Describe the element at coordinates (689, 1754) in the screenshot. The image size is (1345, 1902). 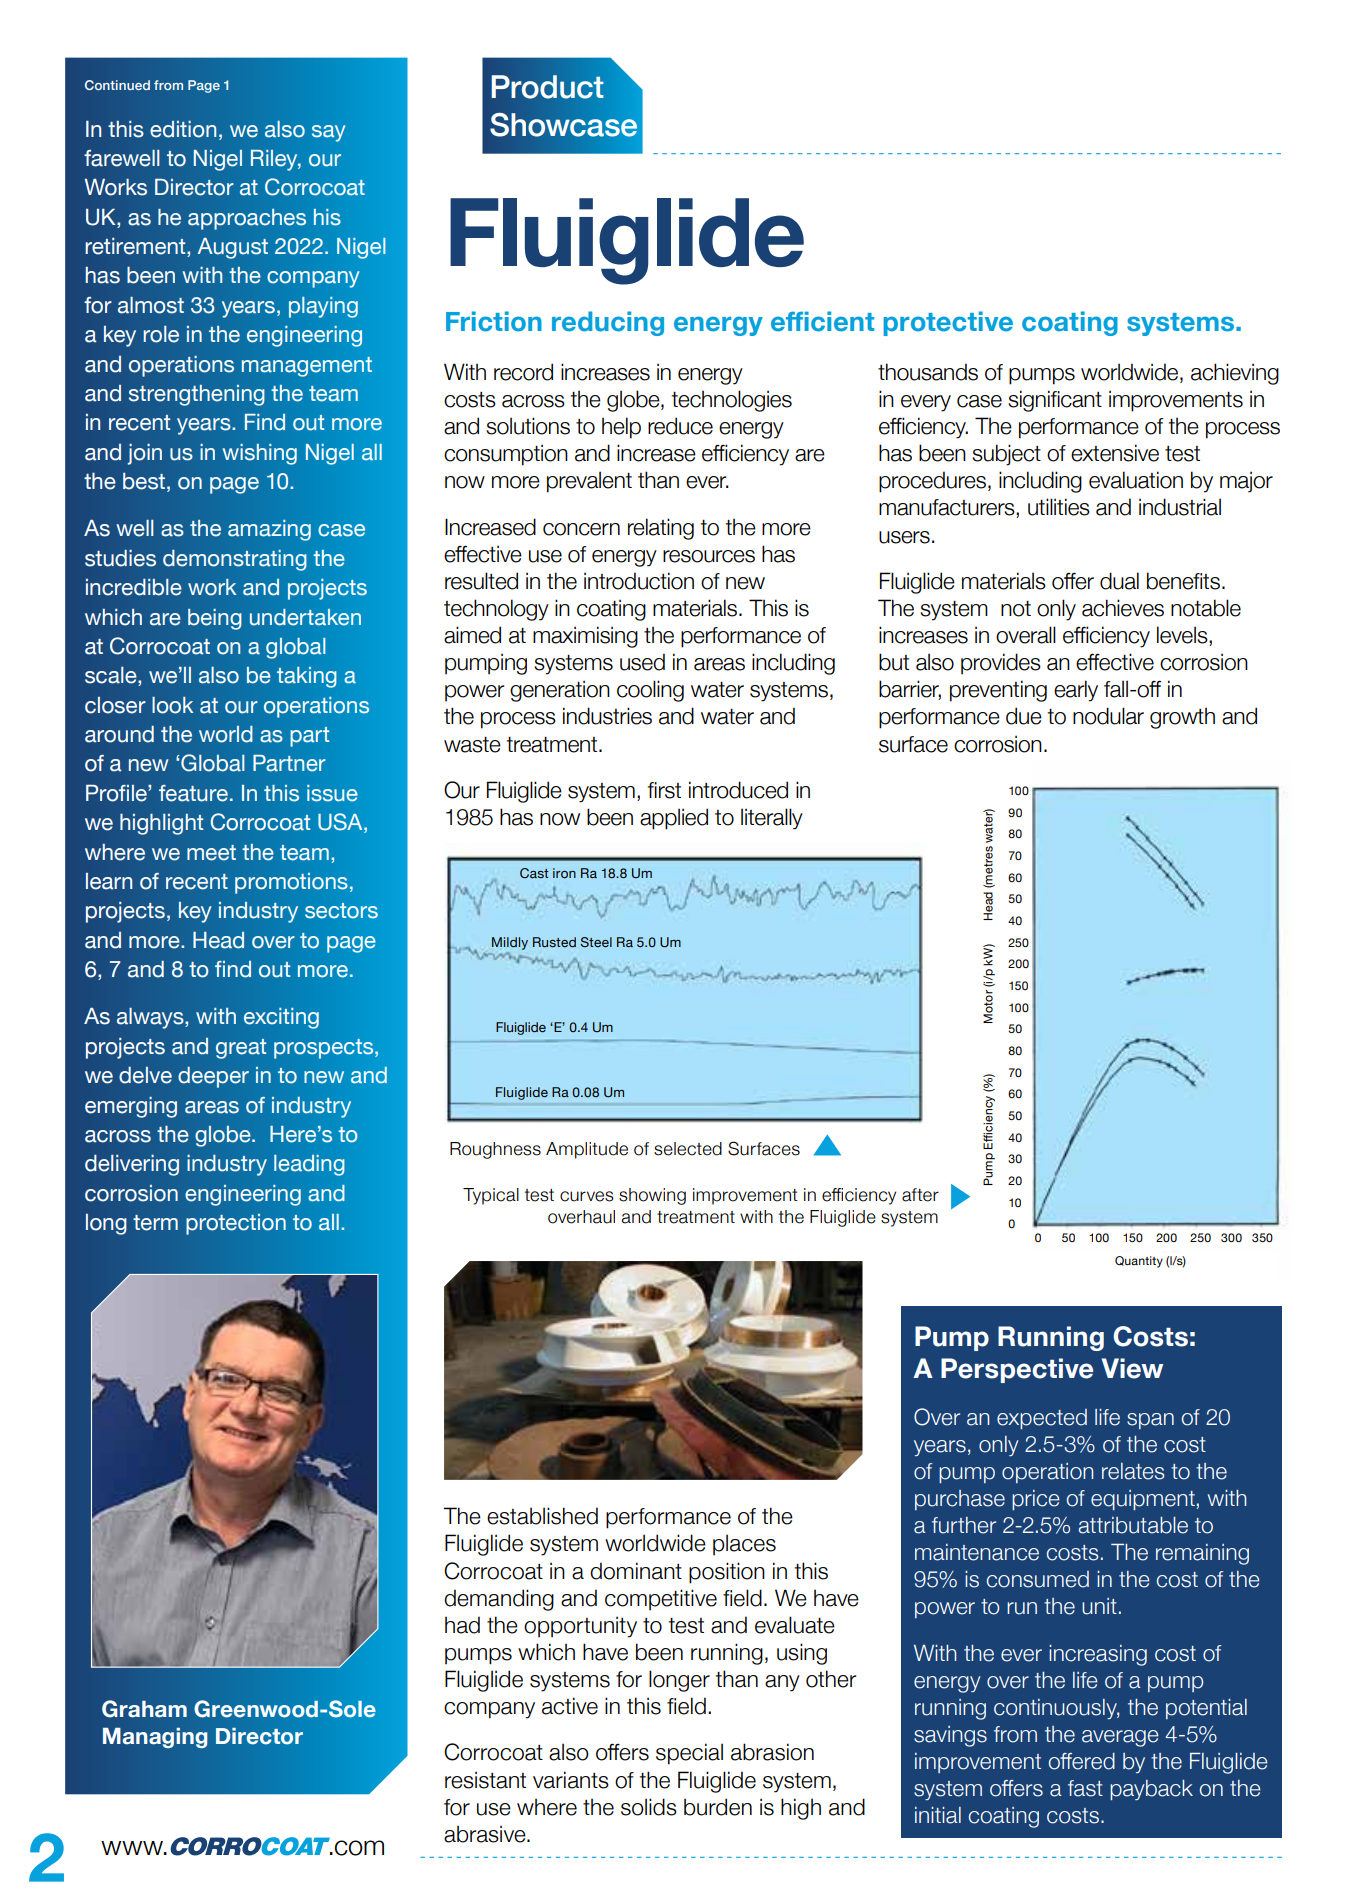
I see `special` at that location.
